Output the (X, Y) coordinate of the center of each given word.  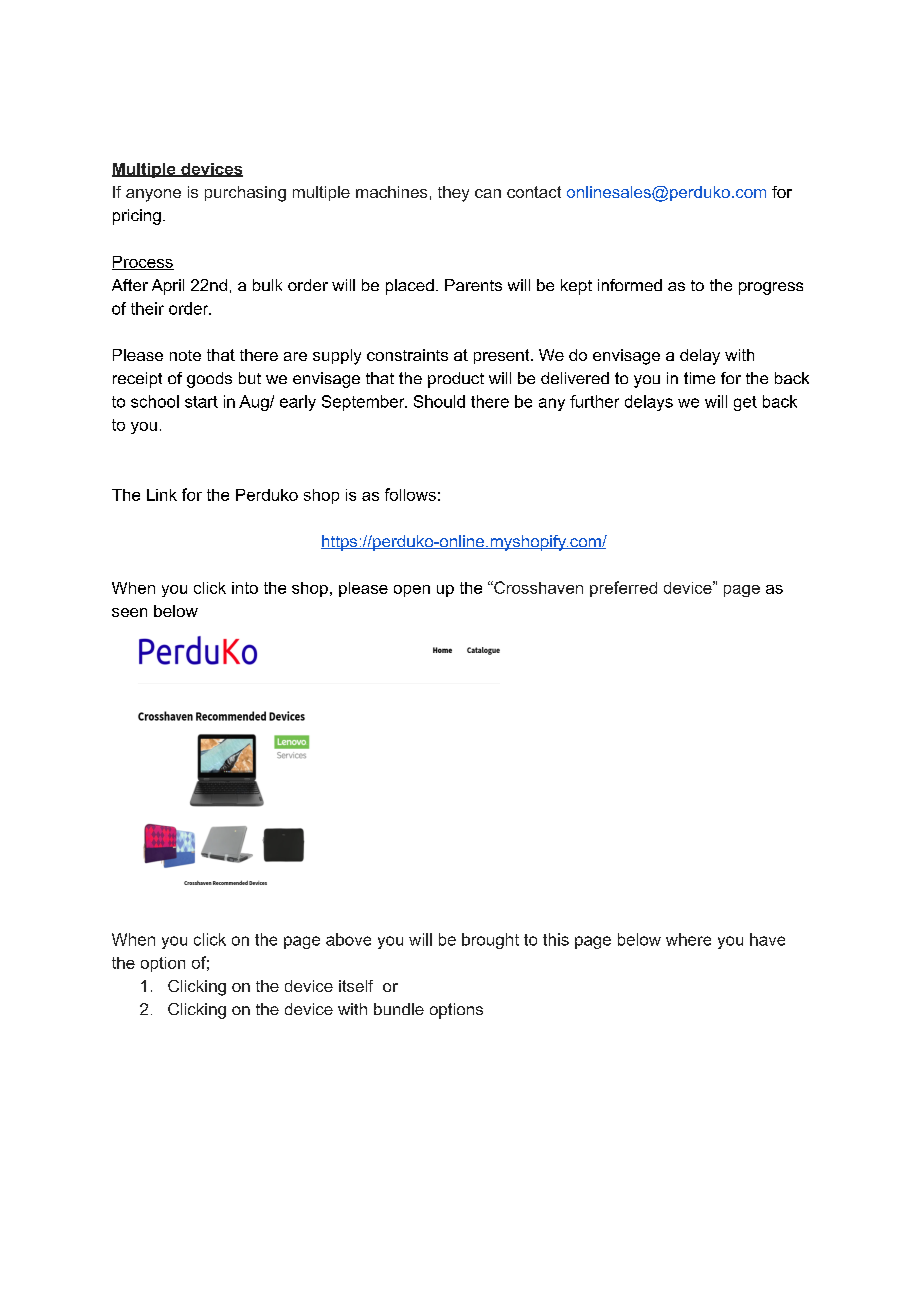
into (245, 588)
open (412, 591)
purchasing (245, 194)
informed (630, 285)
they (453, 194)
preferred (623, 589)
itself (356, 986)
